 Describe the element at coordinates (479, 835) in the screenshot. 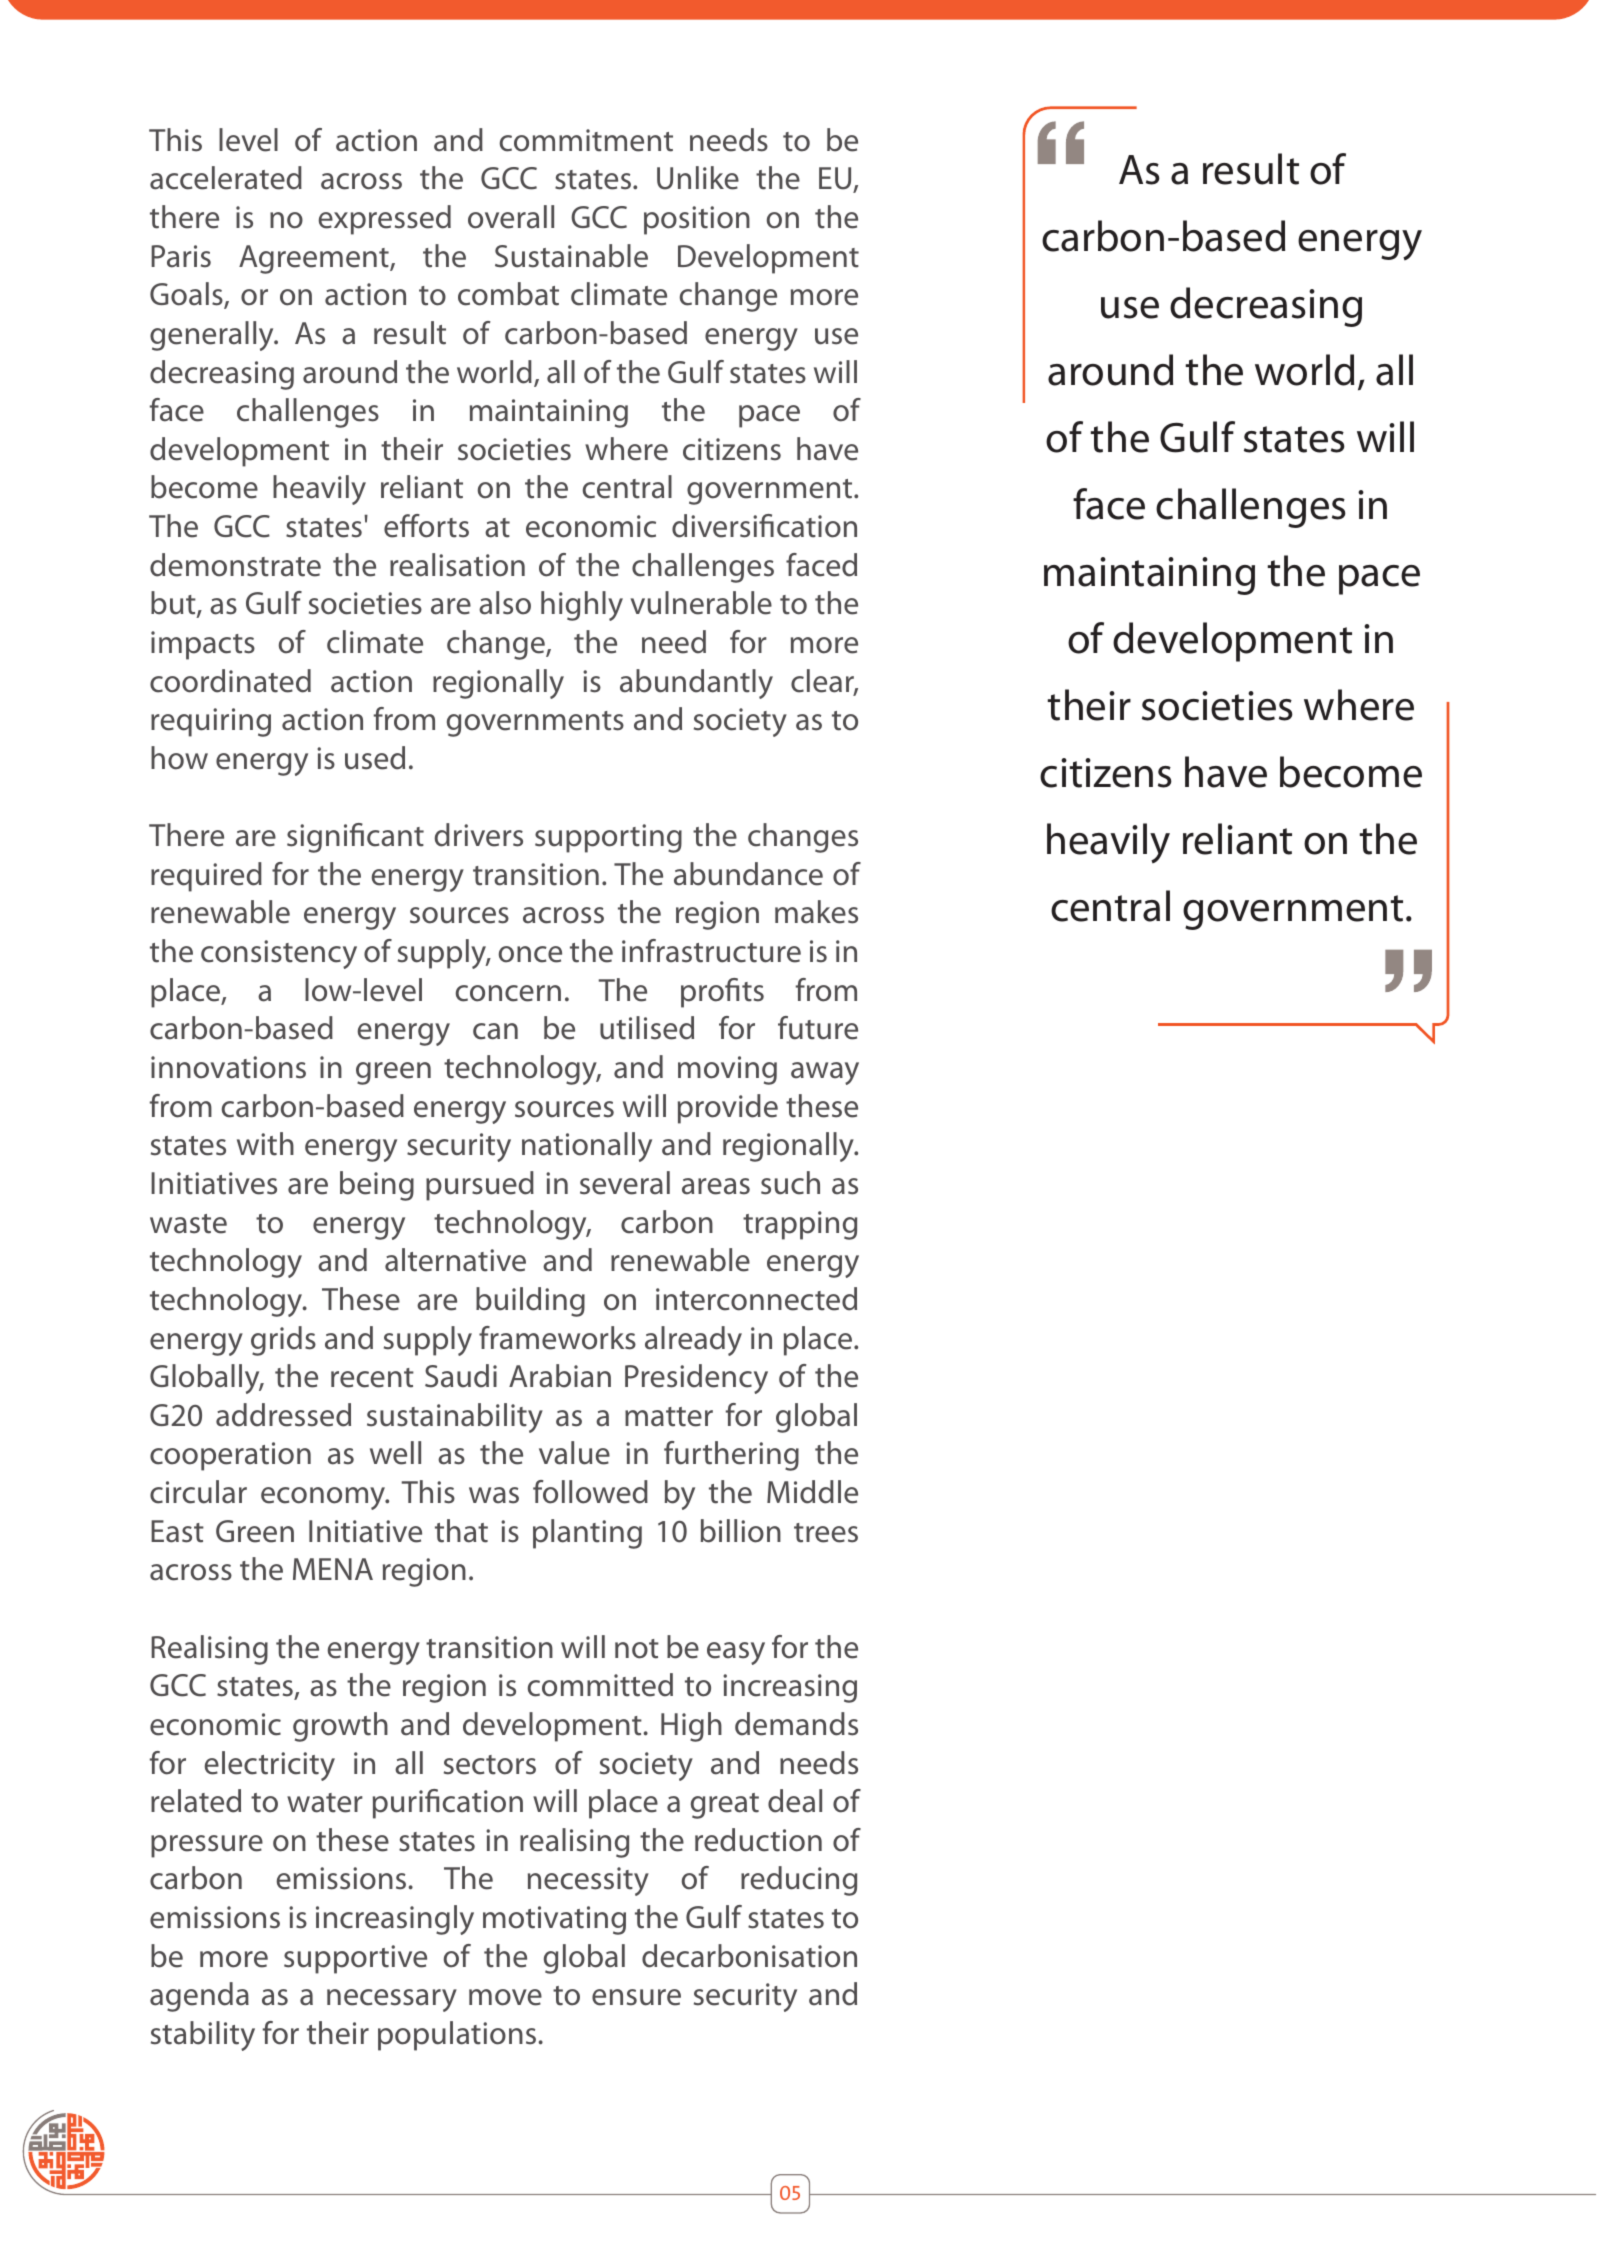

I see `drivers` at that location.
